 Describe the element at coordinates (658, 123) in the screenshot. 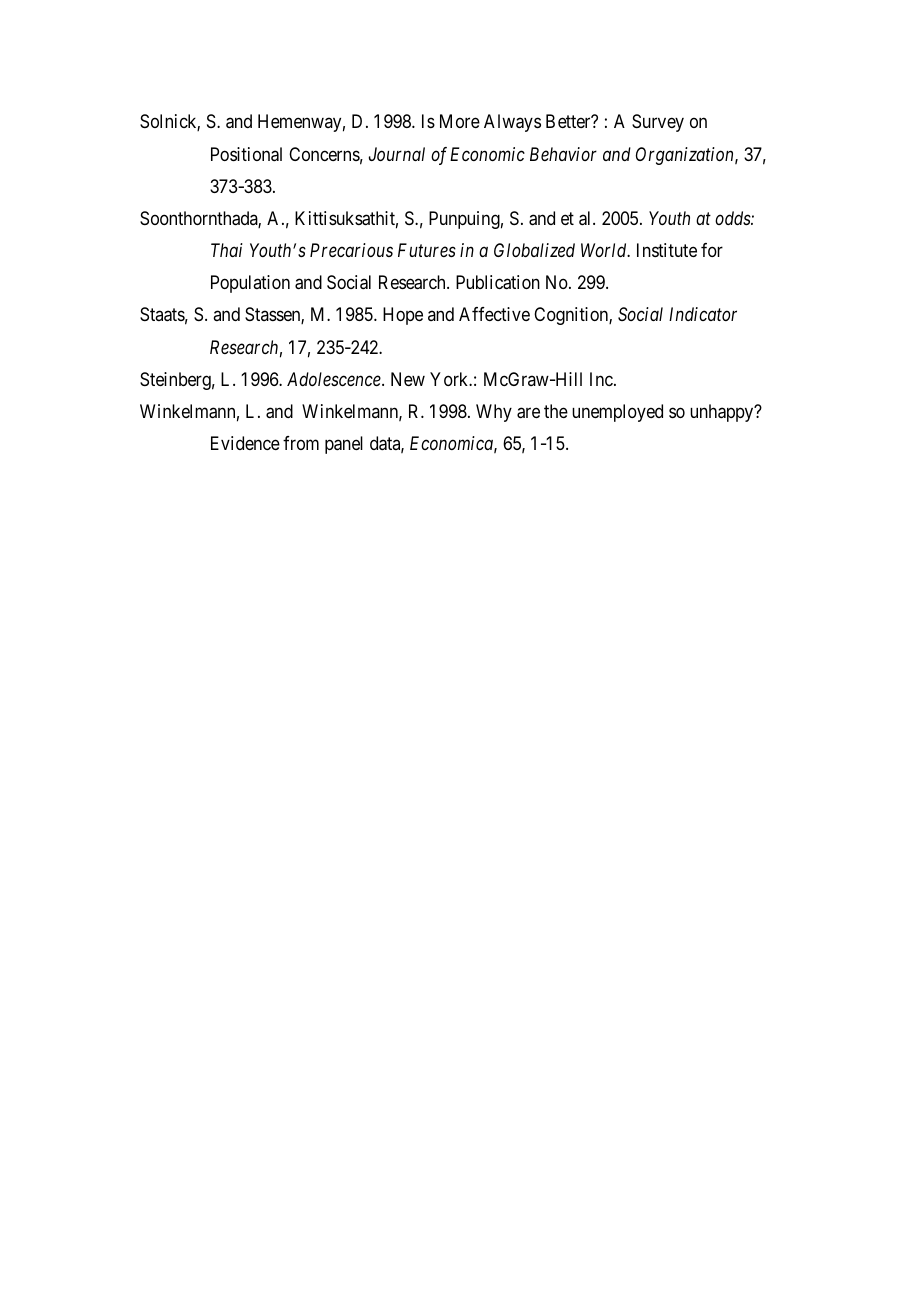

I see `Survey` at that location.
